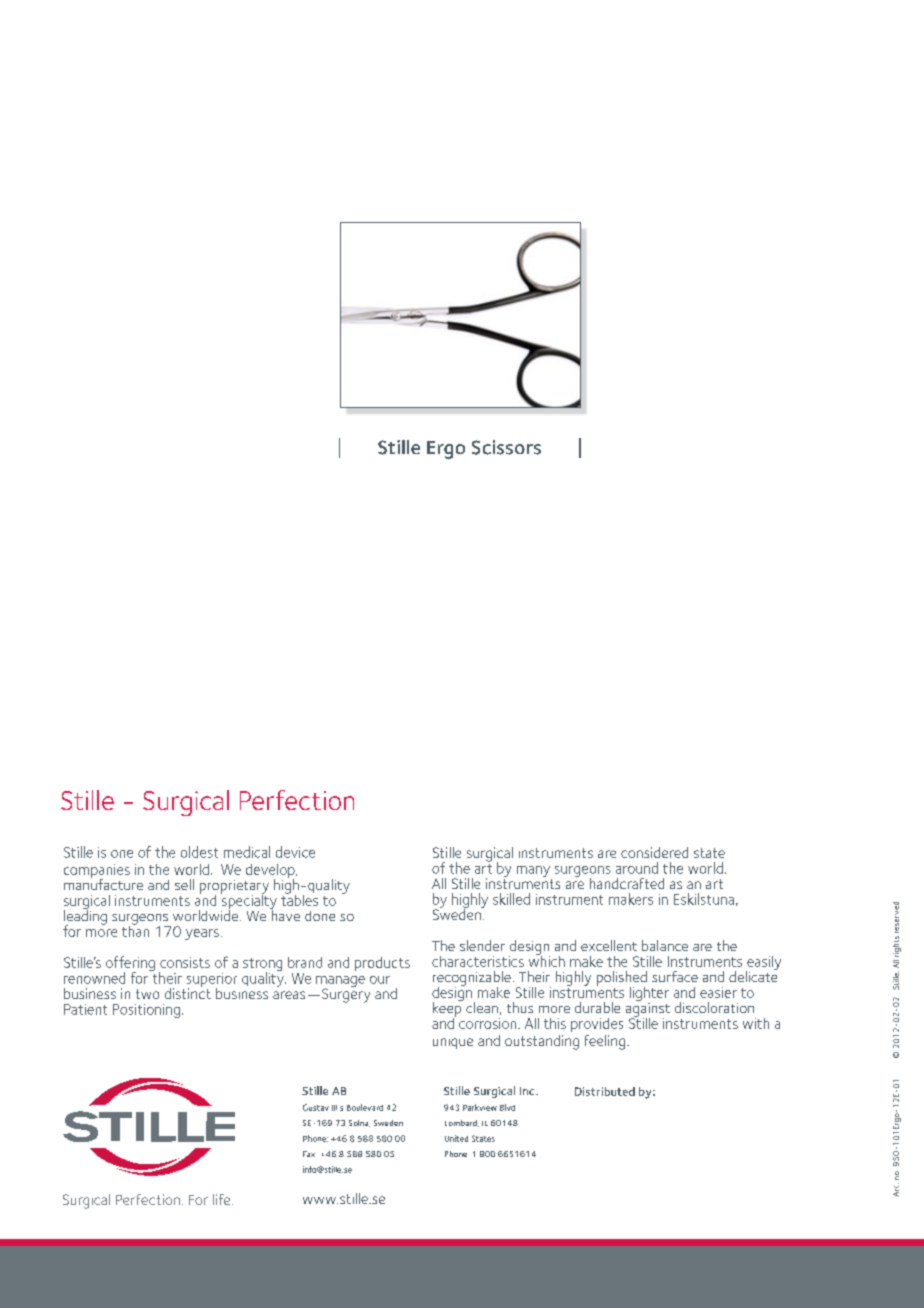  Describe the element at coordinates (199, 852) in the screenshot. I see `oldest` at that location.
